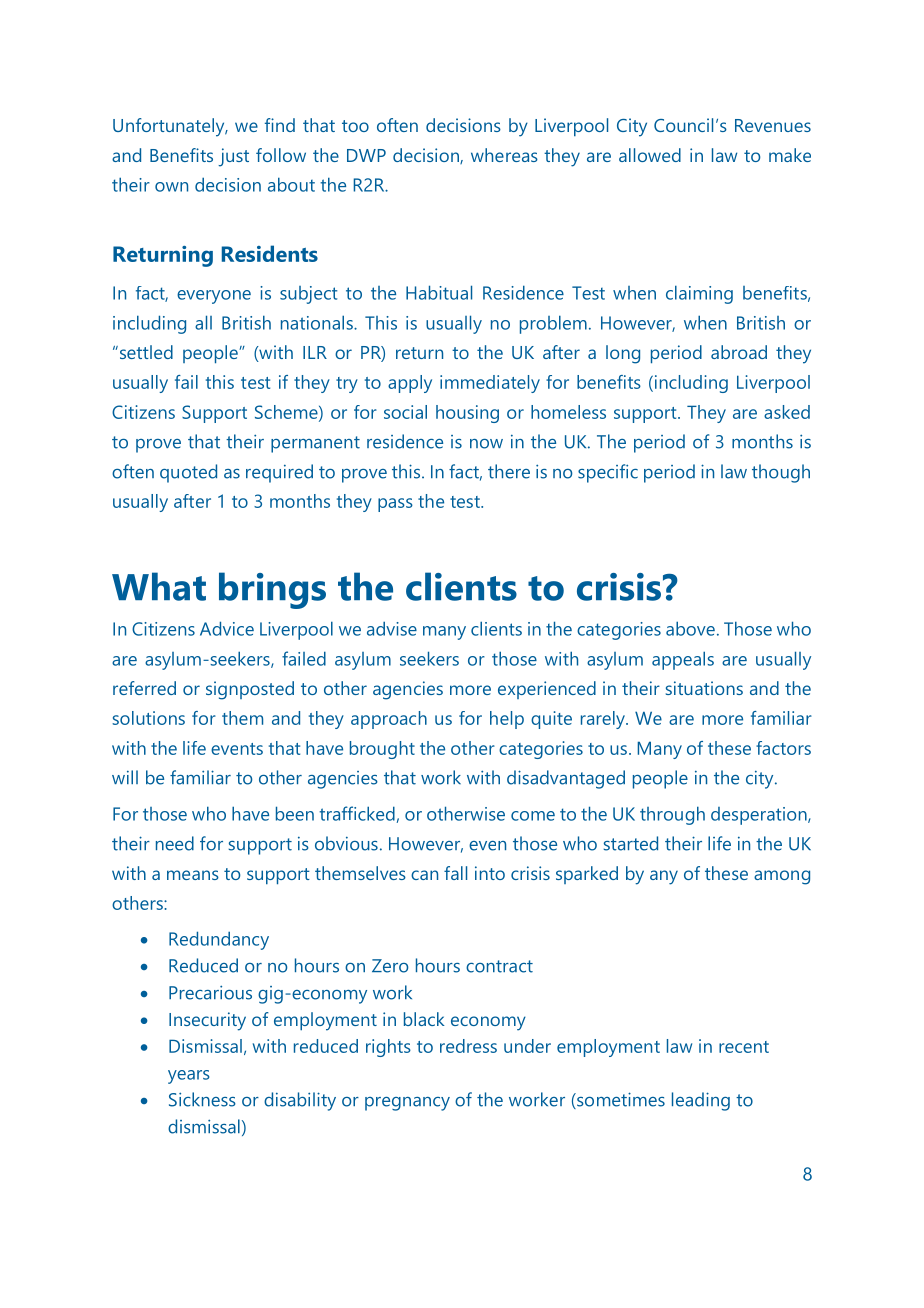  Describe the element at coordinates (145, 352) in the document. I see `settled` at that location.
